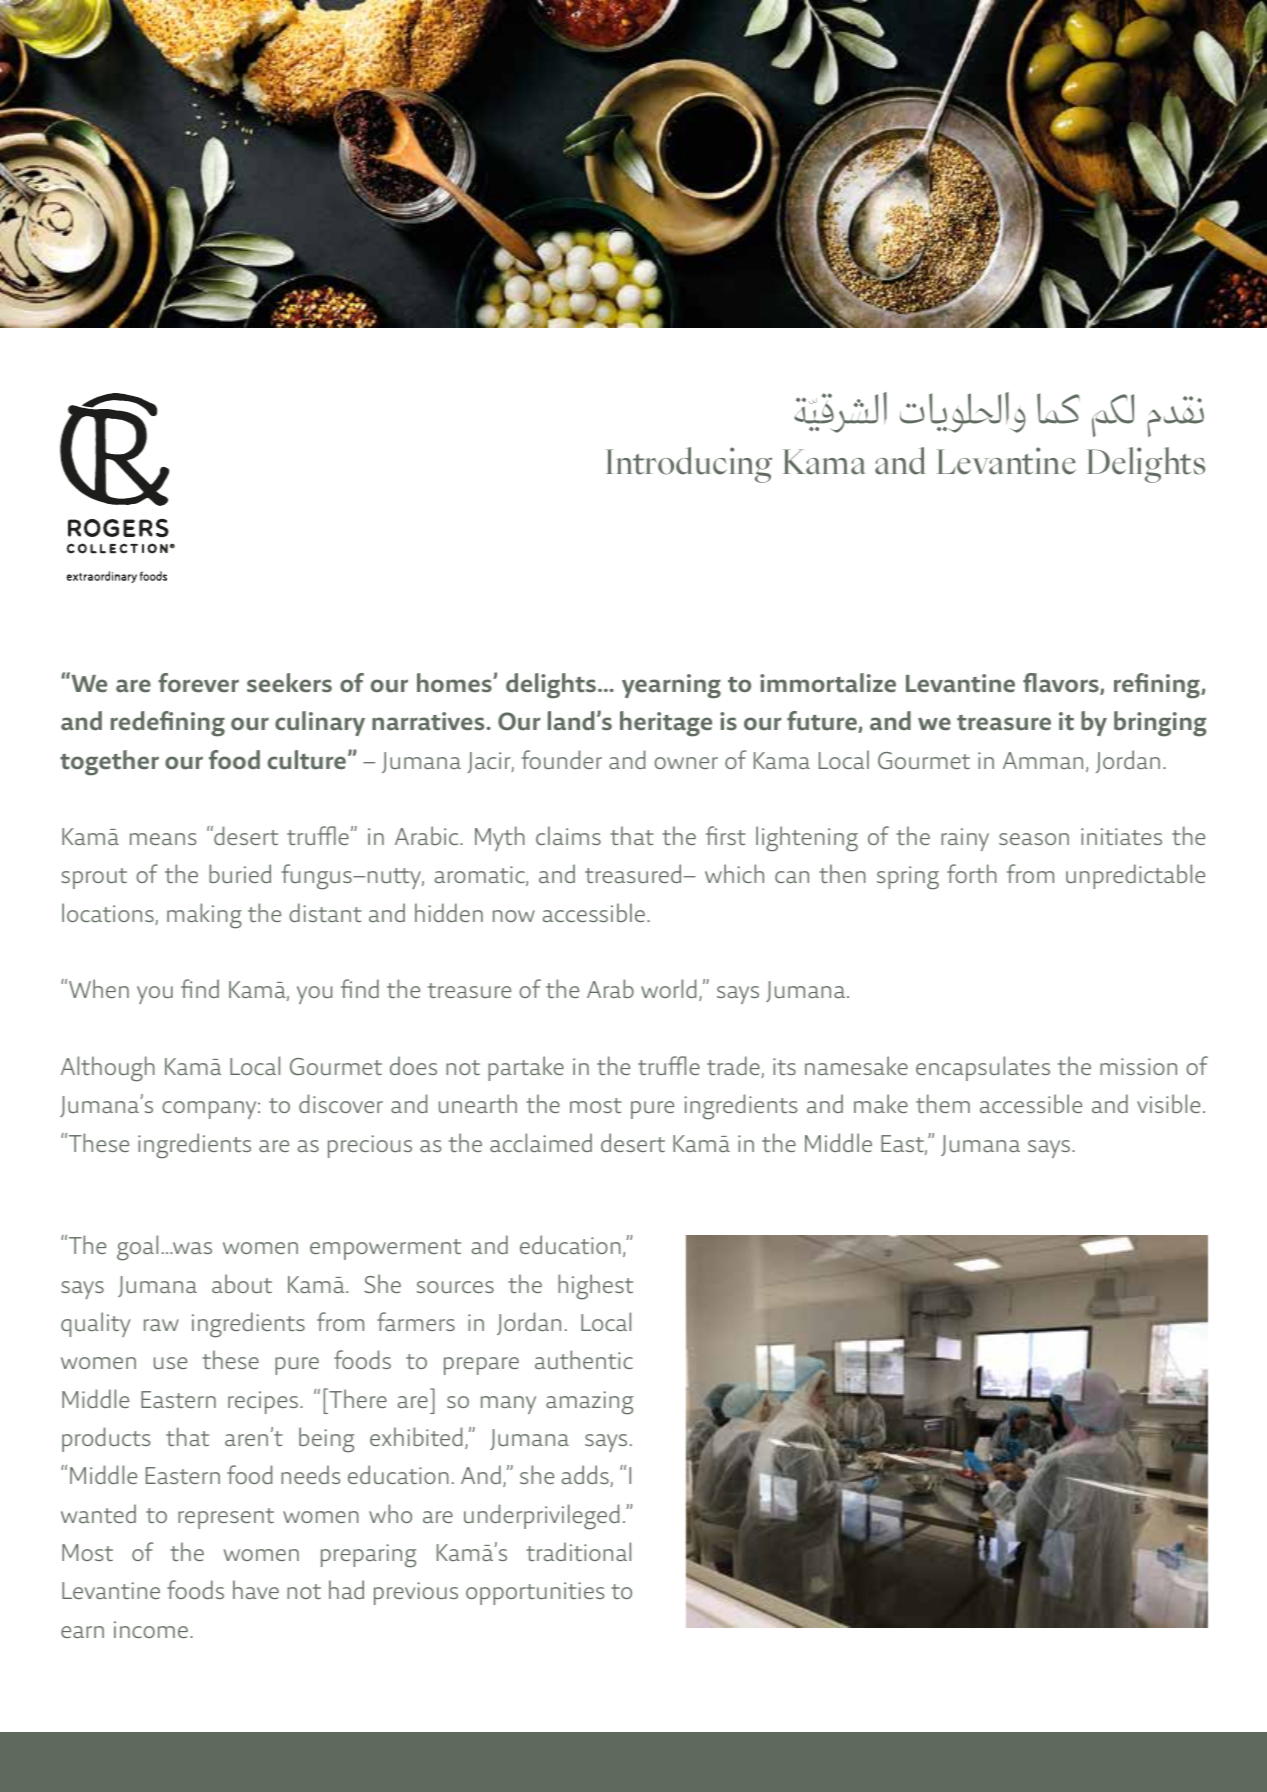 This screenshot has width=1267, height=1792. I want to click on Introducing, so click(689, 465).
